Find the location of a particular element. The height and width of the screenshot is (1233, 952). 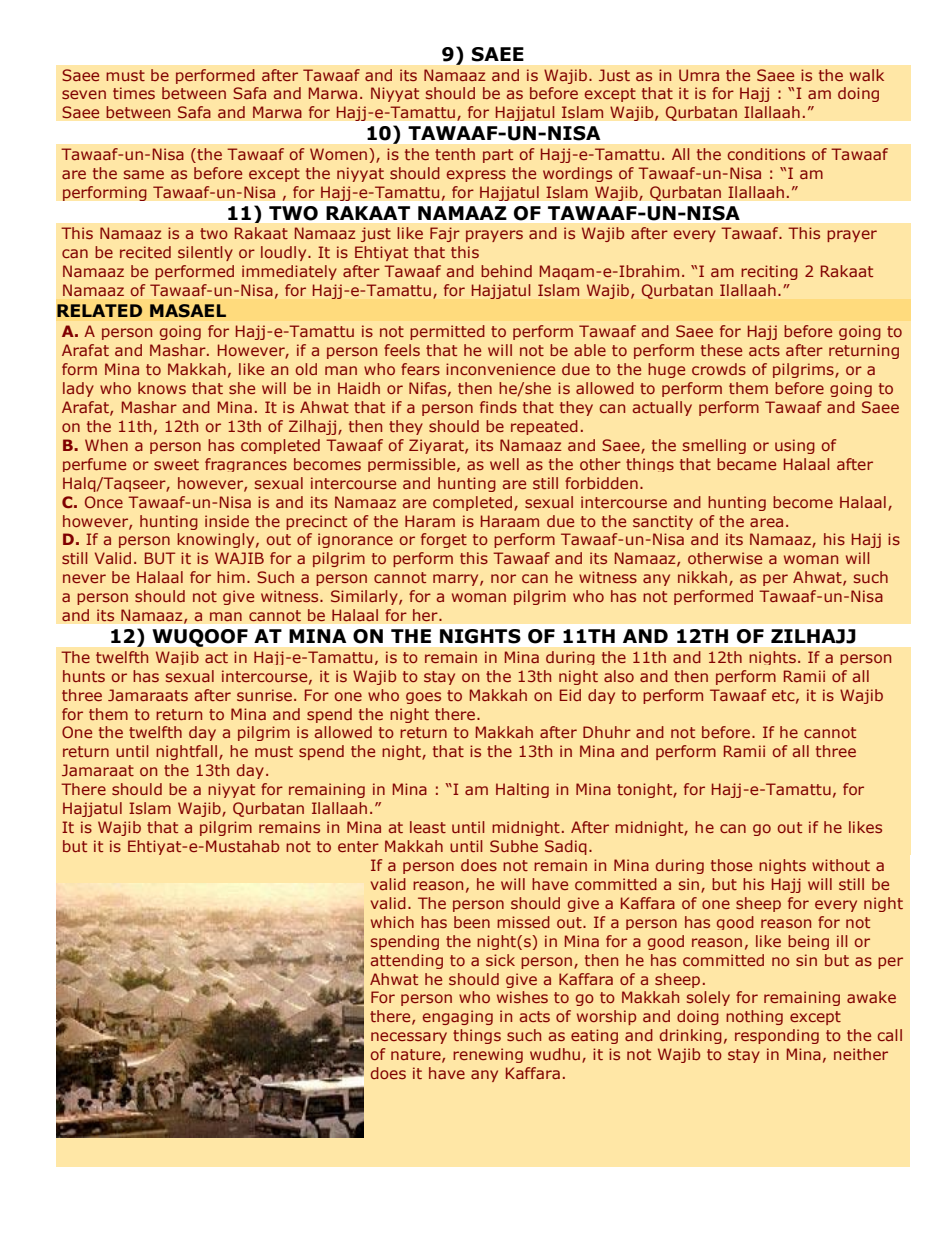

part is located at coordinates (498, 156).
